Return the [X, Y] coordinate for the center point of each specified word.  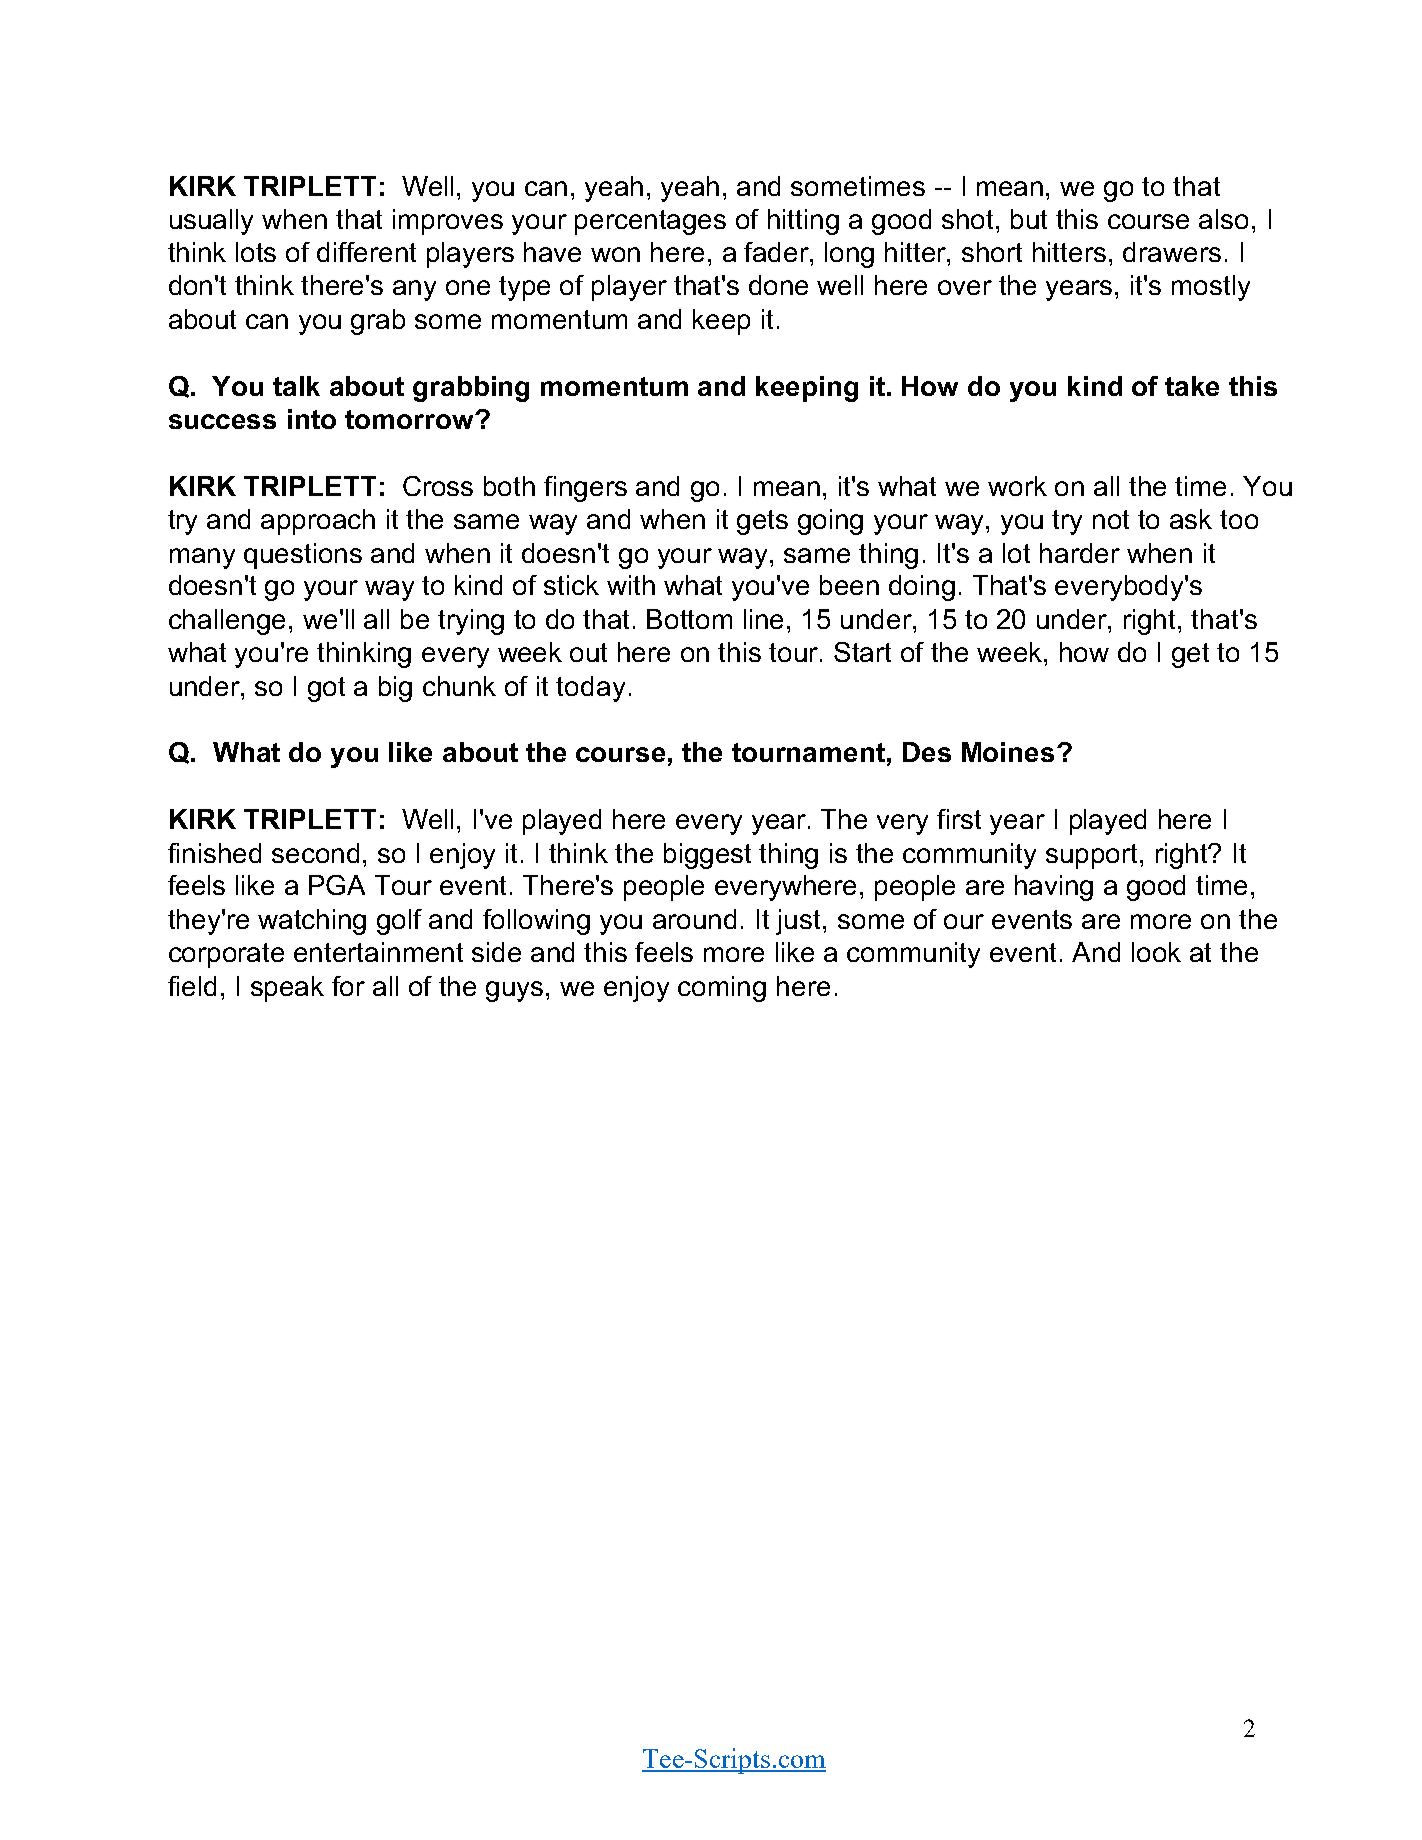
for [348, 986]
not [1111, 519]
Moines [1008, 752]
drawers [1172, 252]
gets [762, 522]
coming [722, 989]
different [366, 252]
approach [318, 522]
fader [777, 252]
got [326, 689]
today [590, 689]
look [1156, 952]
